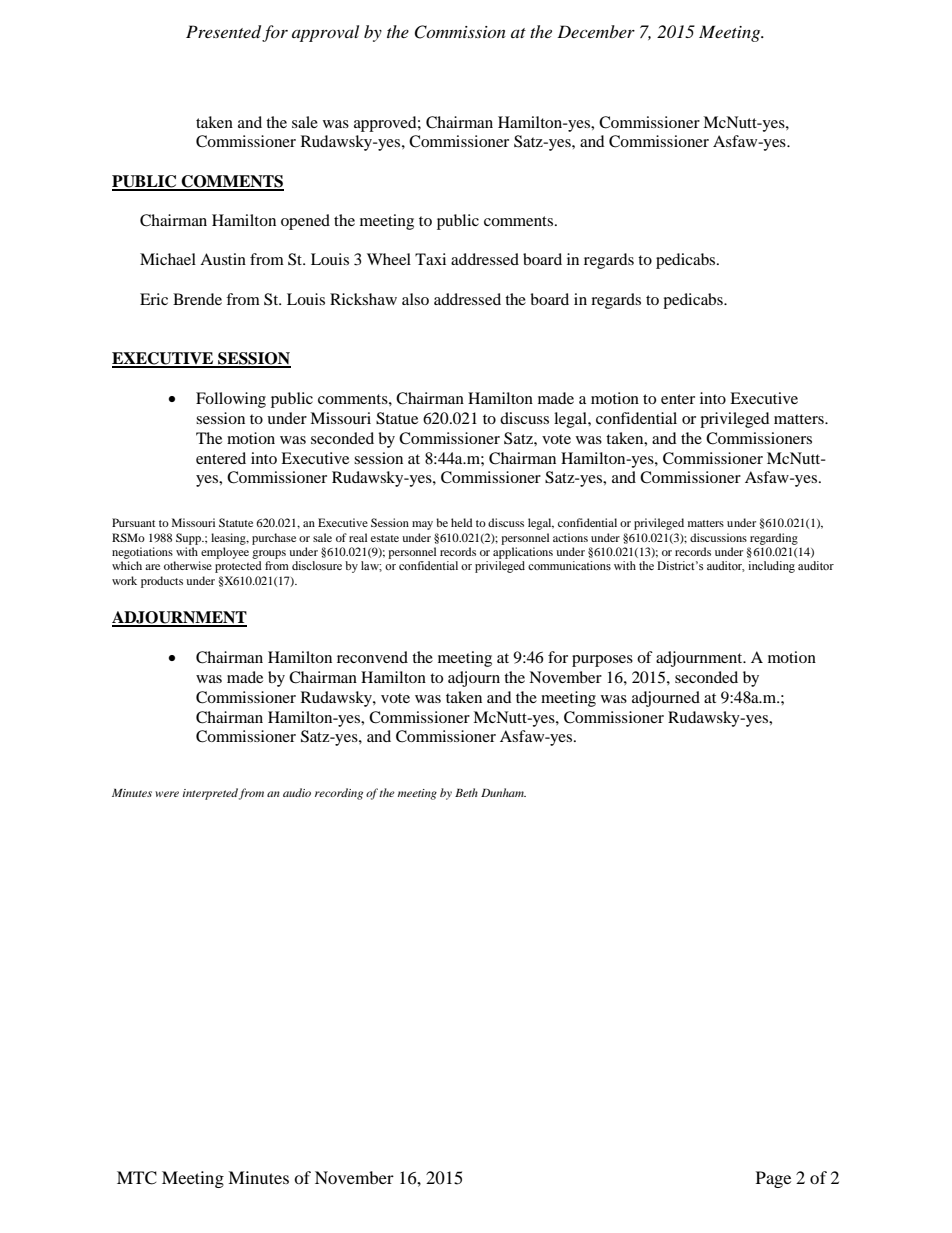 This screenshot has height=1233, width=952. Describe the element at coordinates (231, 400) in the screenshot. I see `Following` at that location.
